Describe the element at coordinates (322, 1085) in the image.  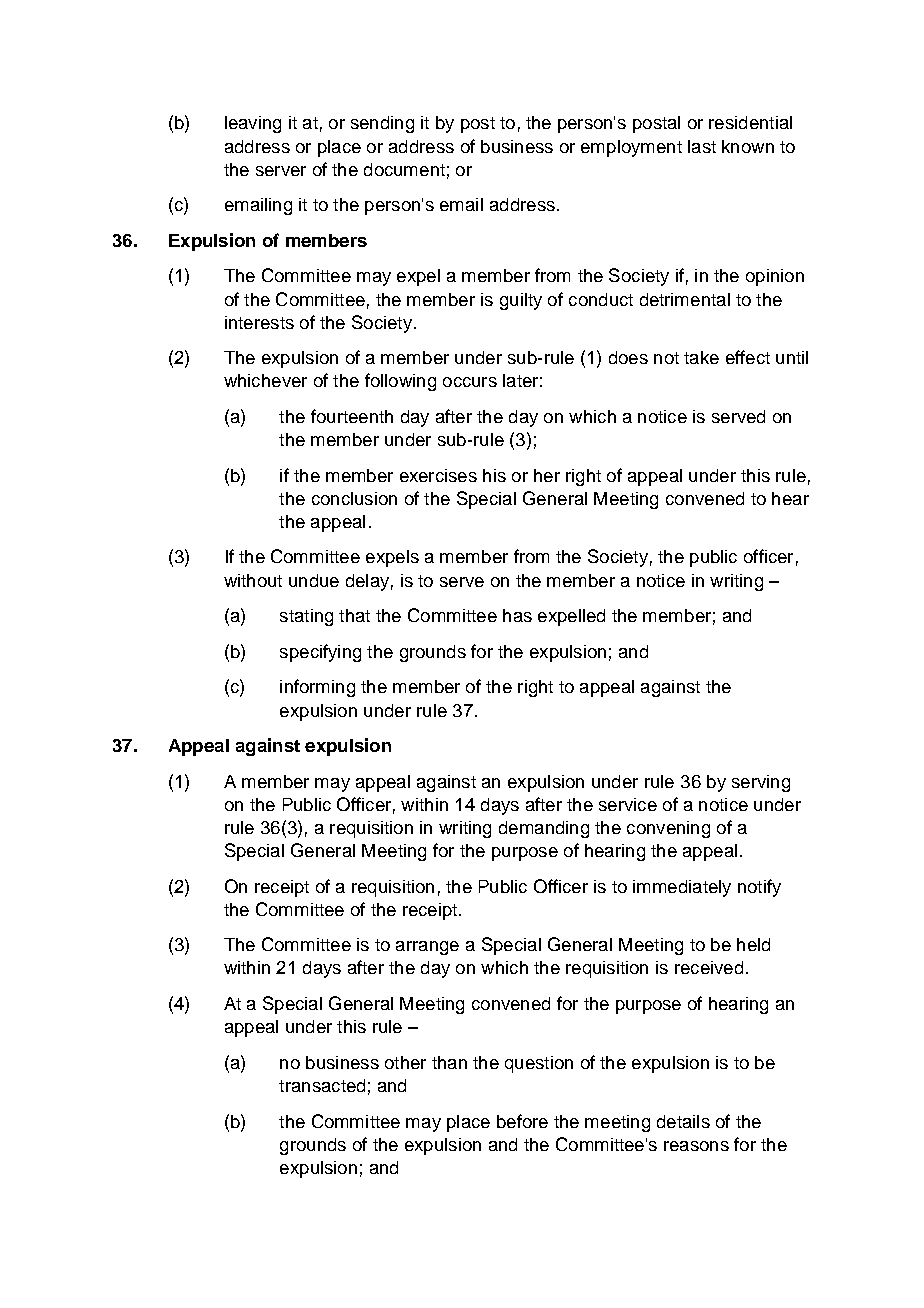
I see `transacted` at that location.
